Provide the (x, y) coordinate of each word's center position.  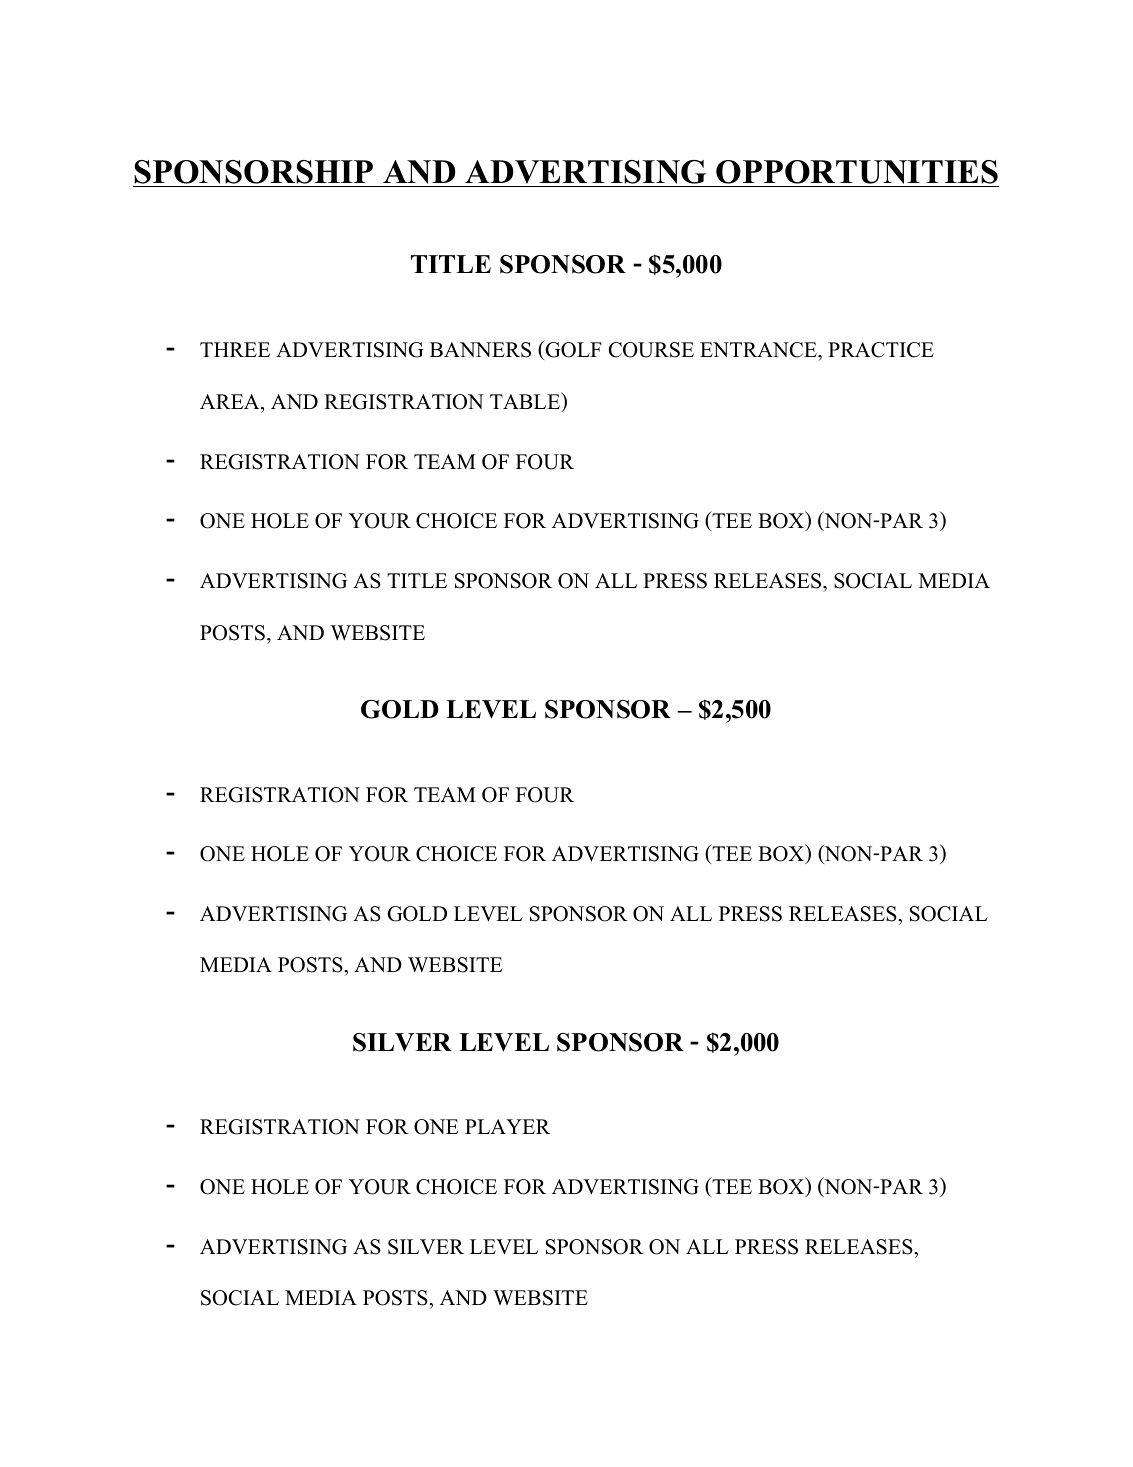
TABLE (526, 402)
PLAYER (507, 1126)
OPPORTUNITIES (857, 172)
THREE (235, 349)
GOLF (572, 350)
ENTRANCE (759, 350)
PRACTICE (881, 350)
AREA (231, 401)
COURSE (651, 350)
